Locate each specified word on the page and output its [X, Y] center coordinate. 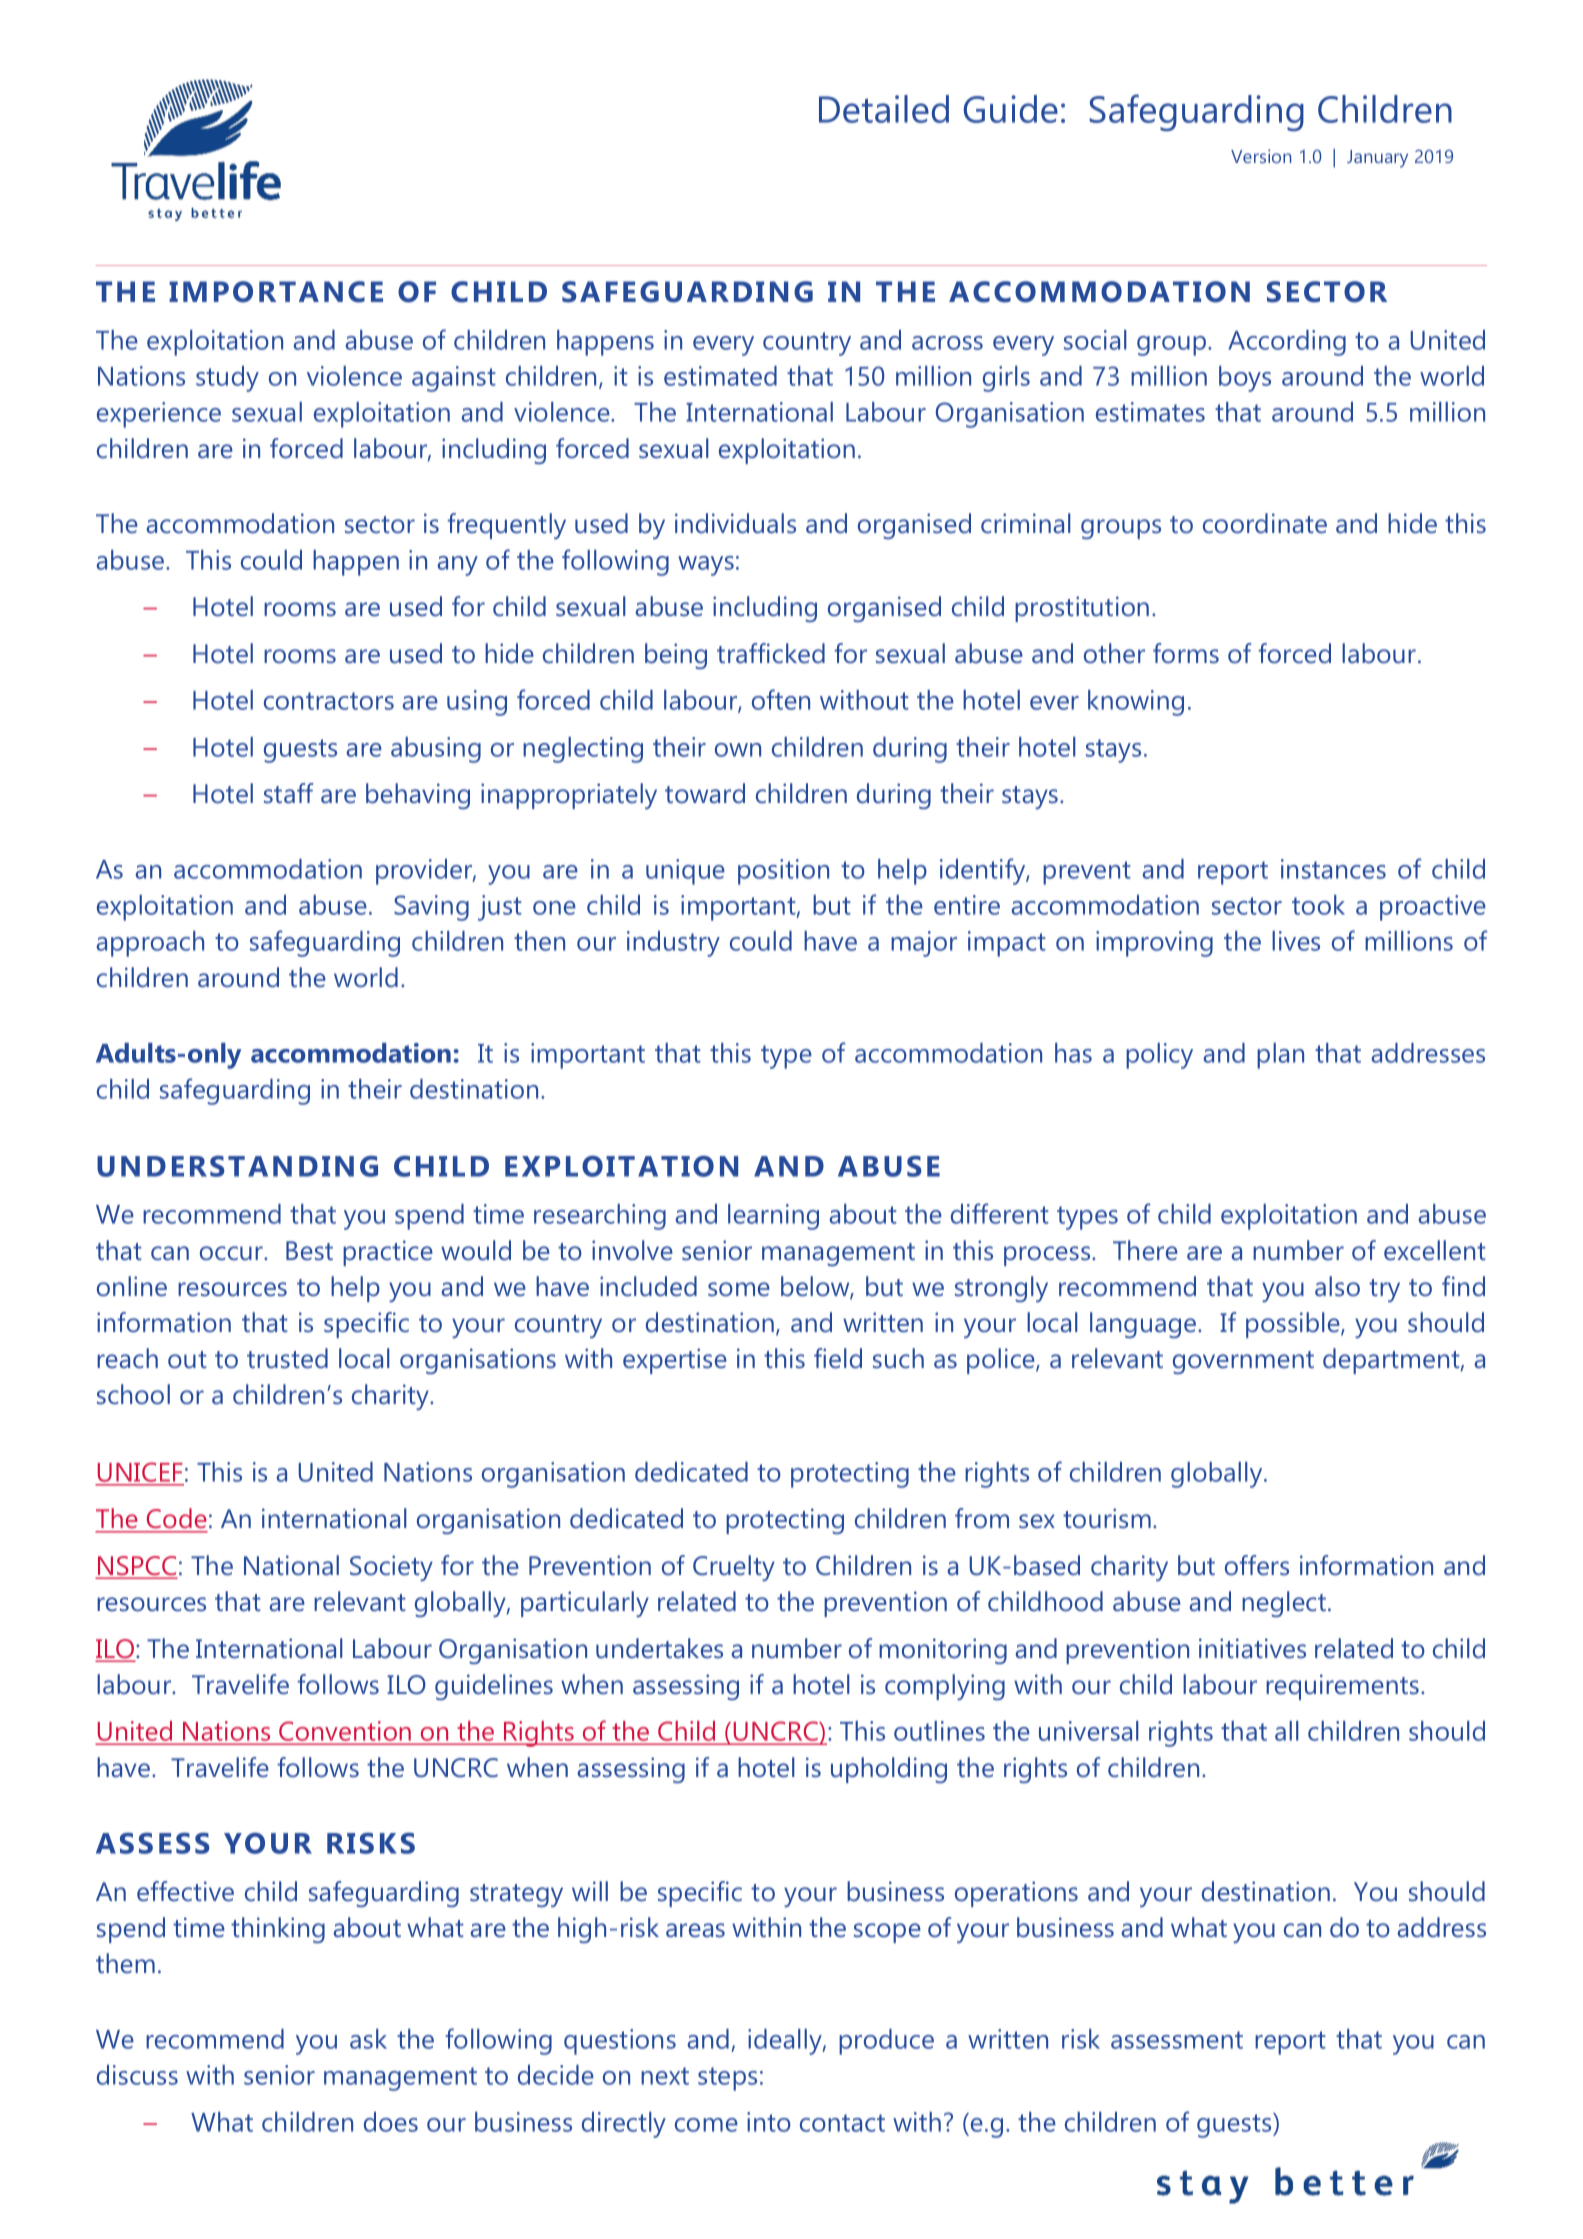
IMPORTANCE [276, 292]
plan [1280, 1056]
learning [773, 1217]
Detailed [884, 109]
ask [368, 2039]
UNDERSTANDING [237, 1166]
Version [1261, 156]
